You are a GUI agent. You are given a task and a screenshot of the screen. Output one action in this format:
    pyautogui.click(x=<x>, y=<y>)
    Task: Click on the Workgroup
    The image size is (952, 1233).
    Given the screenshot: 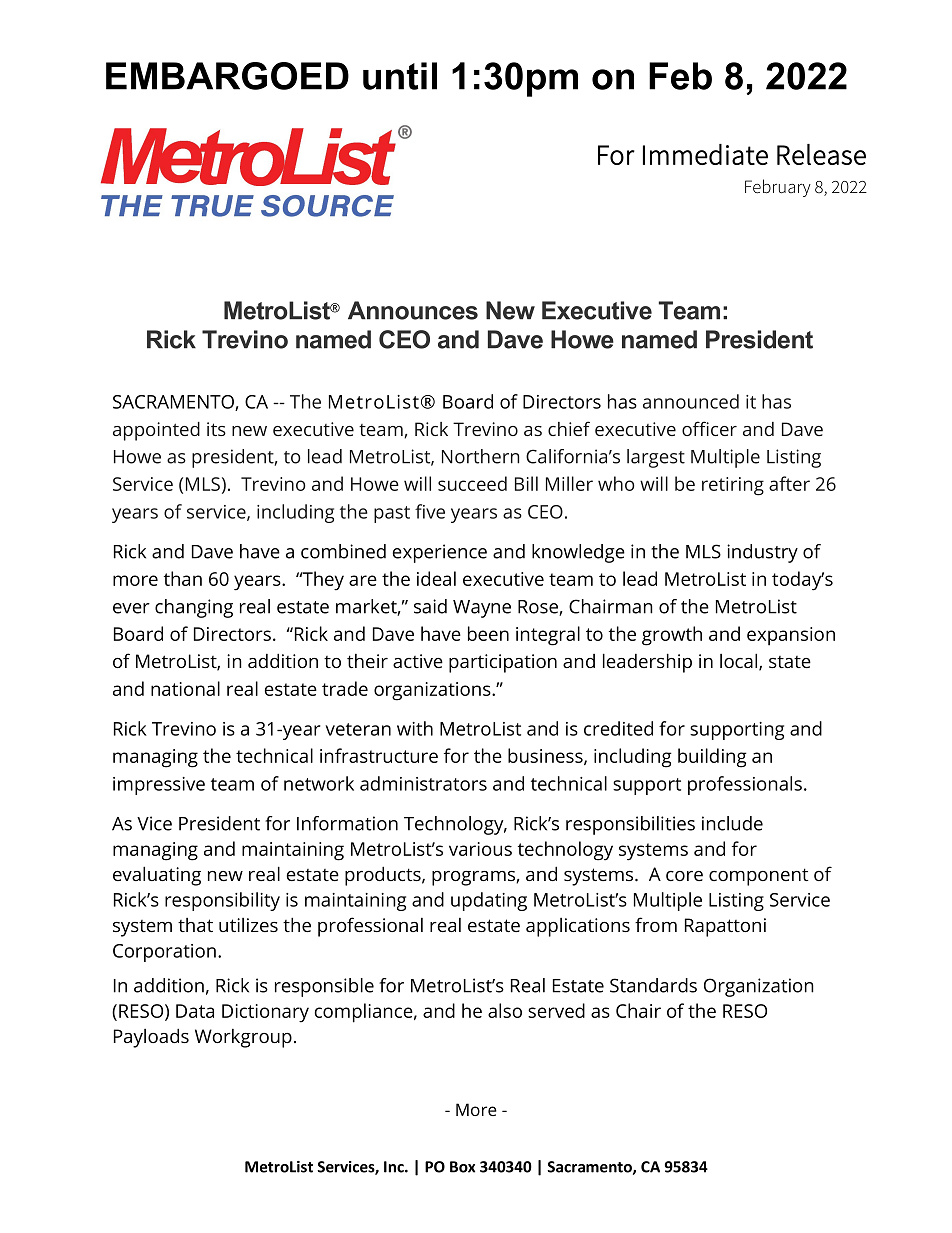 What is the action you would take?
    pyautogui.click(x=243, y=1038)
